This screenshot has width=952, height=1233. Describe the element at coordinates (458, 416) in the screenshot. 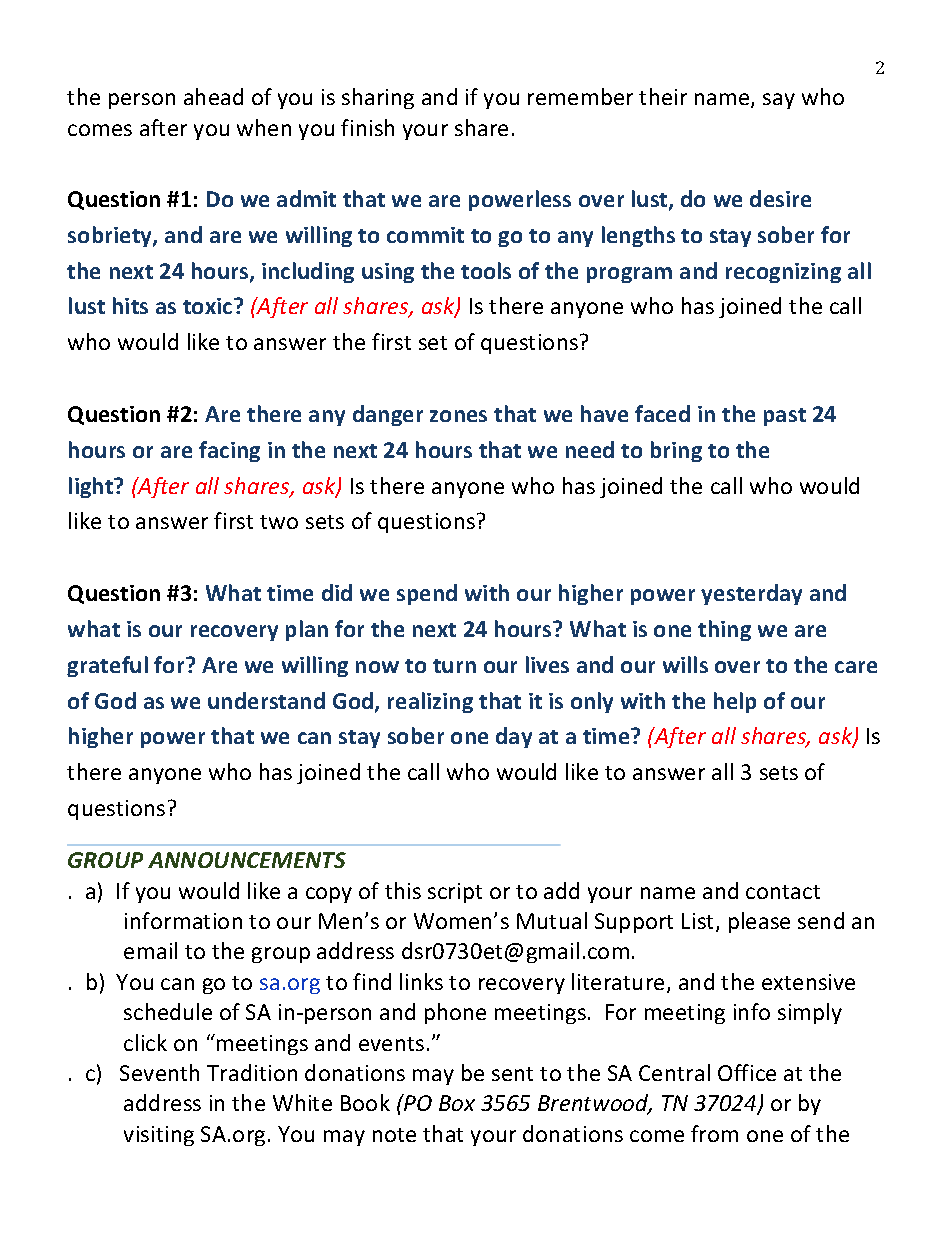

I see `zones` at that location.
